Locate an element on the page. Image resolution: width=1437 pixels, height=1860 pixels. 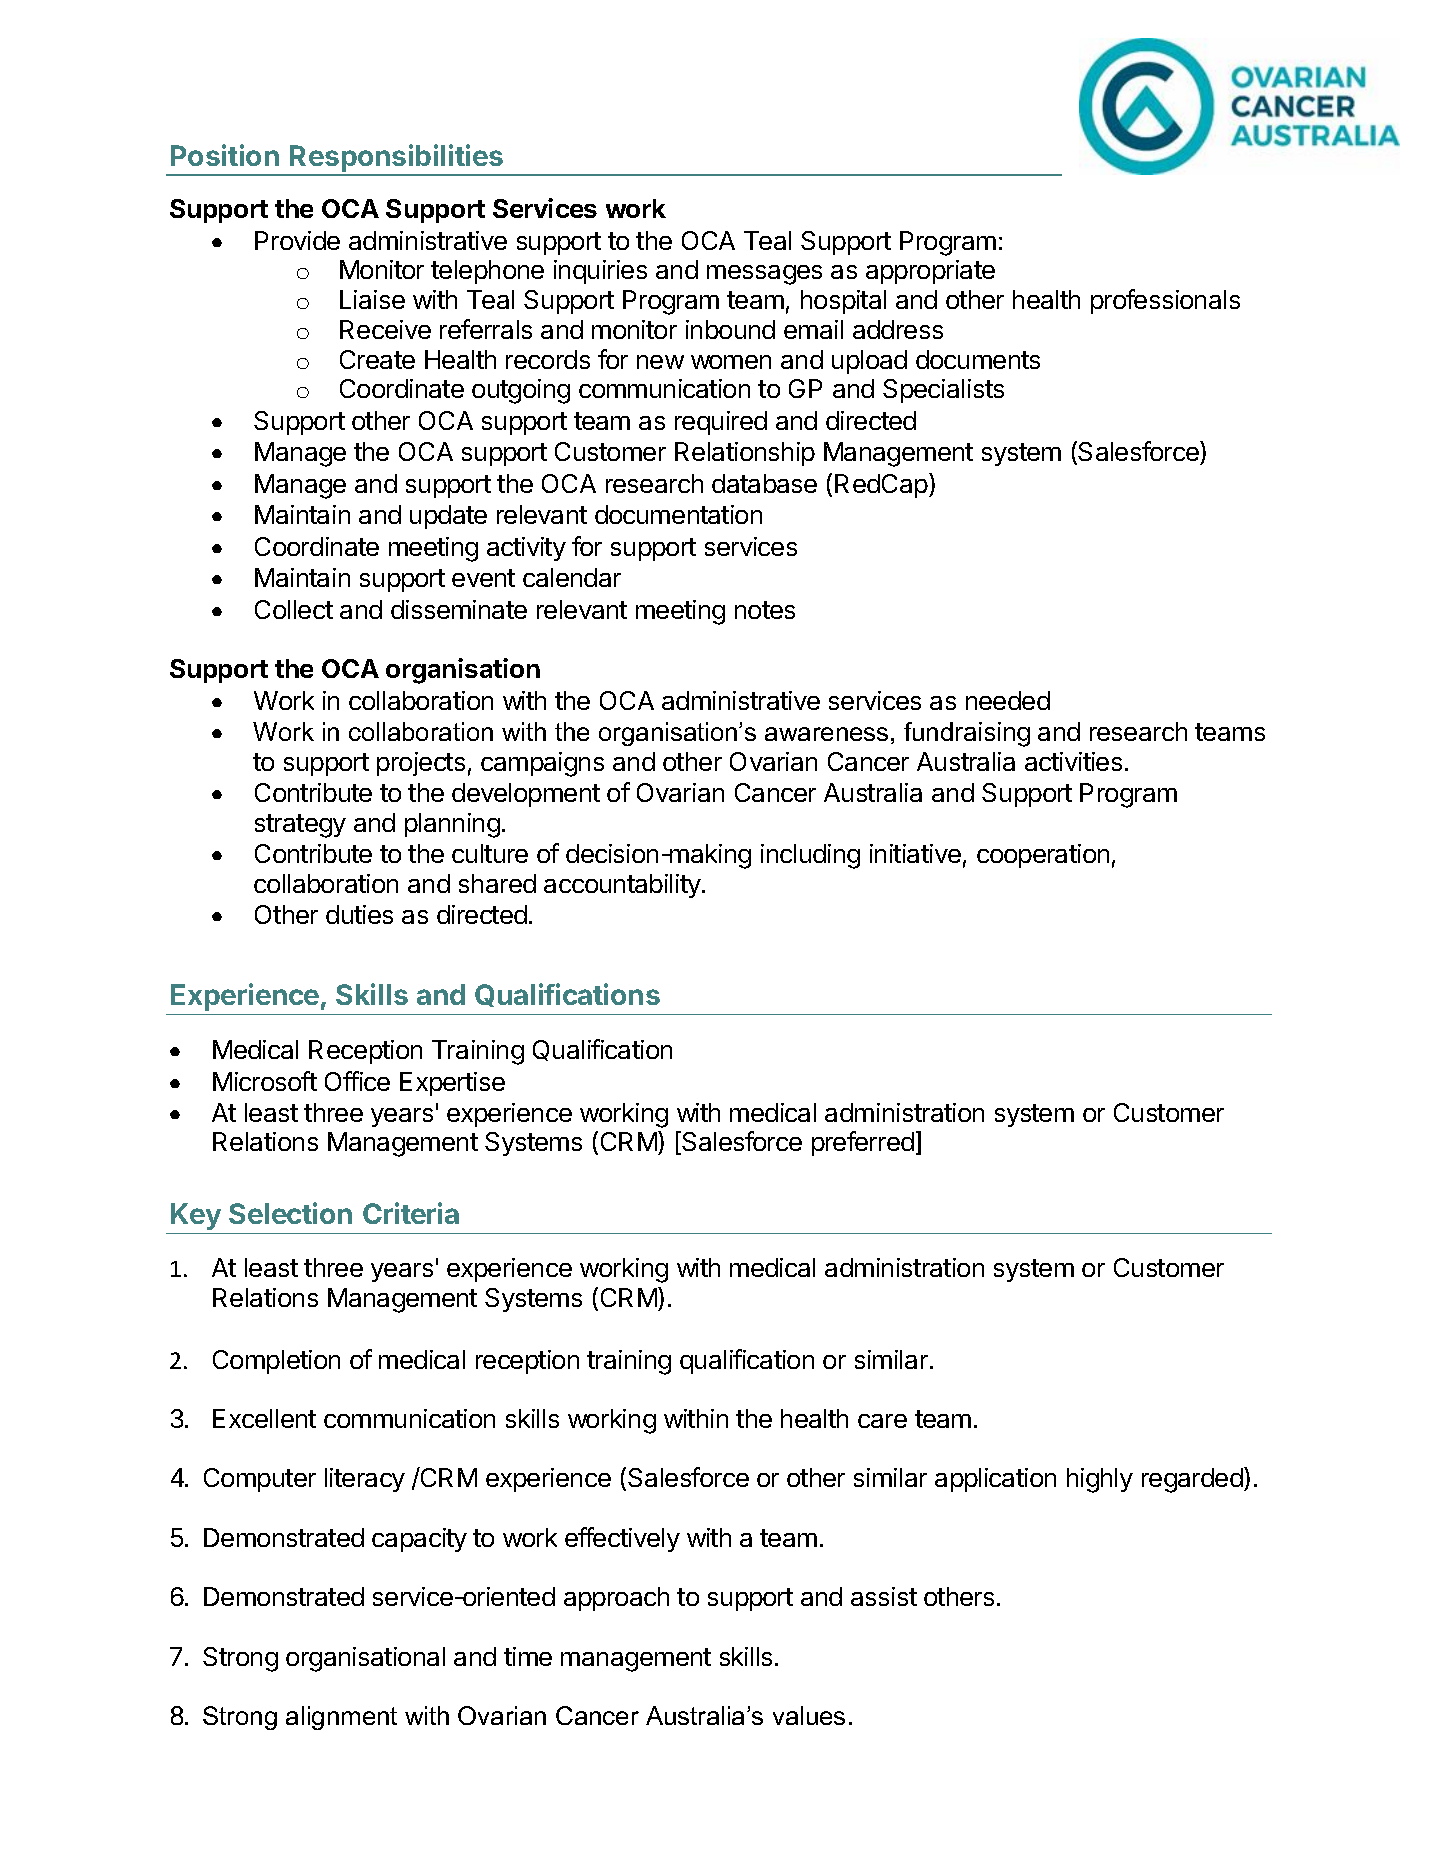
Provide is located at coordinates (297, 240).
